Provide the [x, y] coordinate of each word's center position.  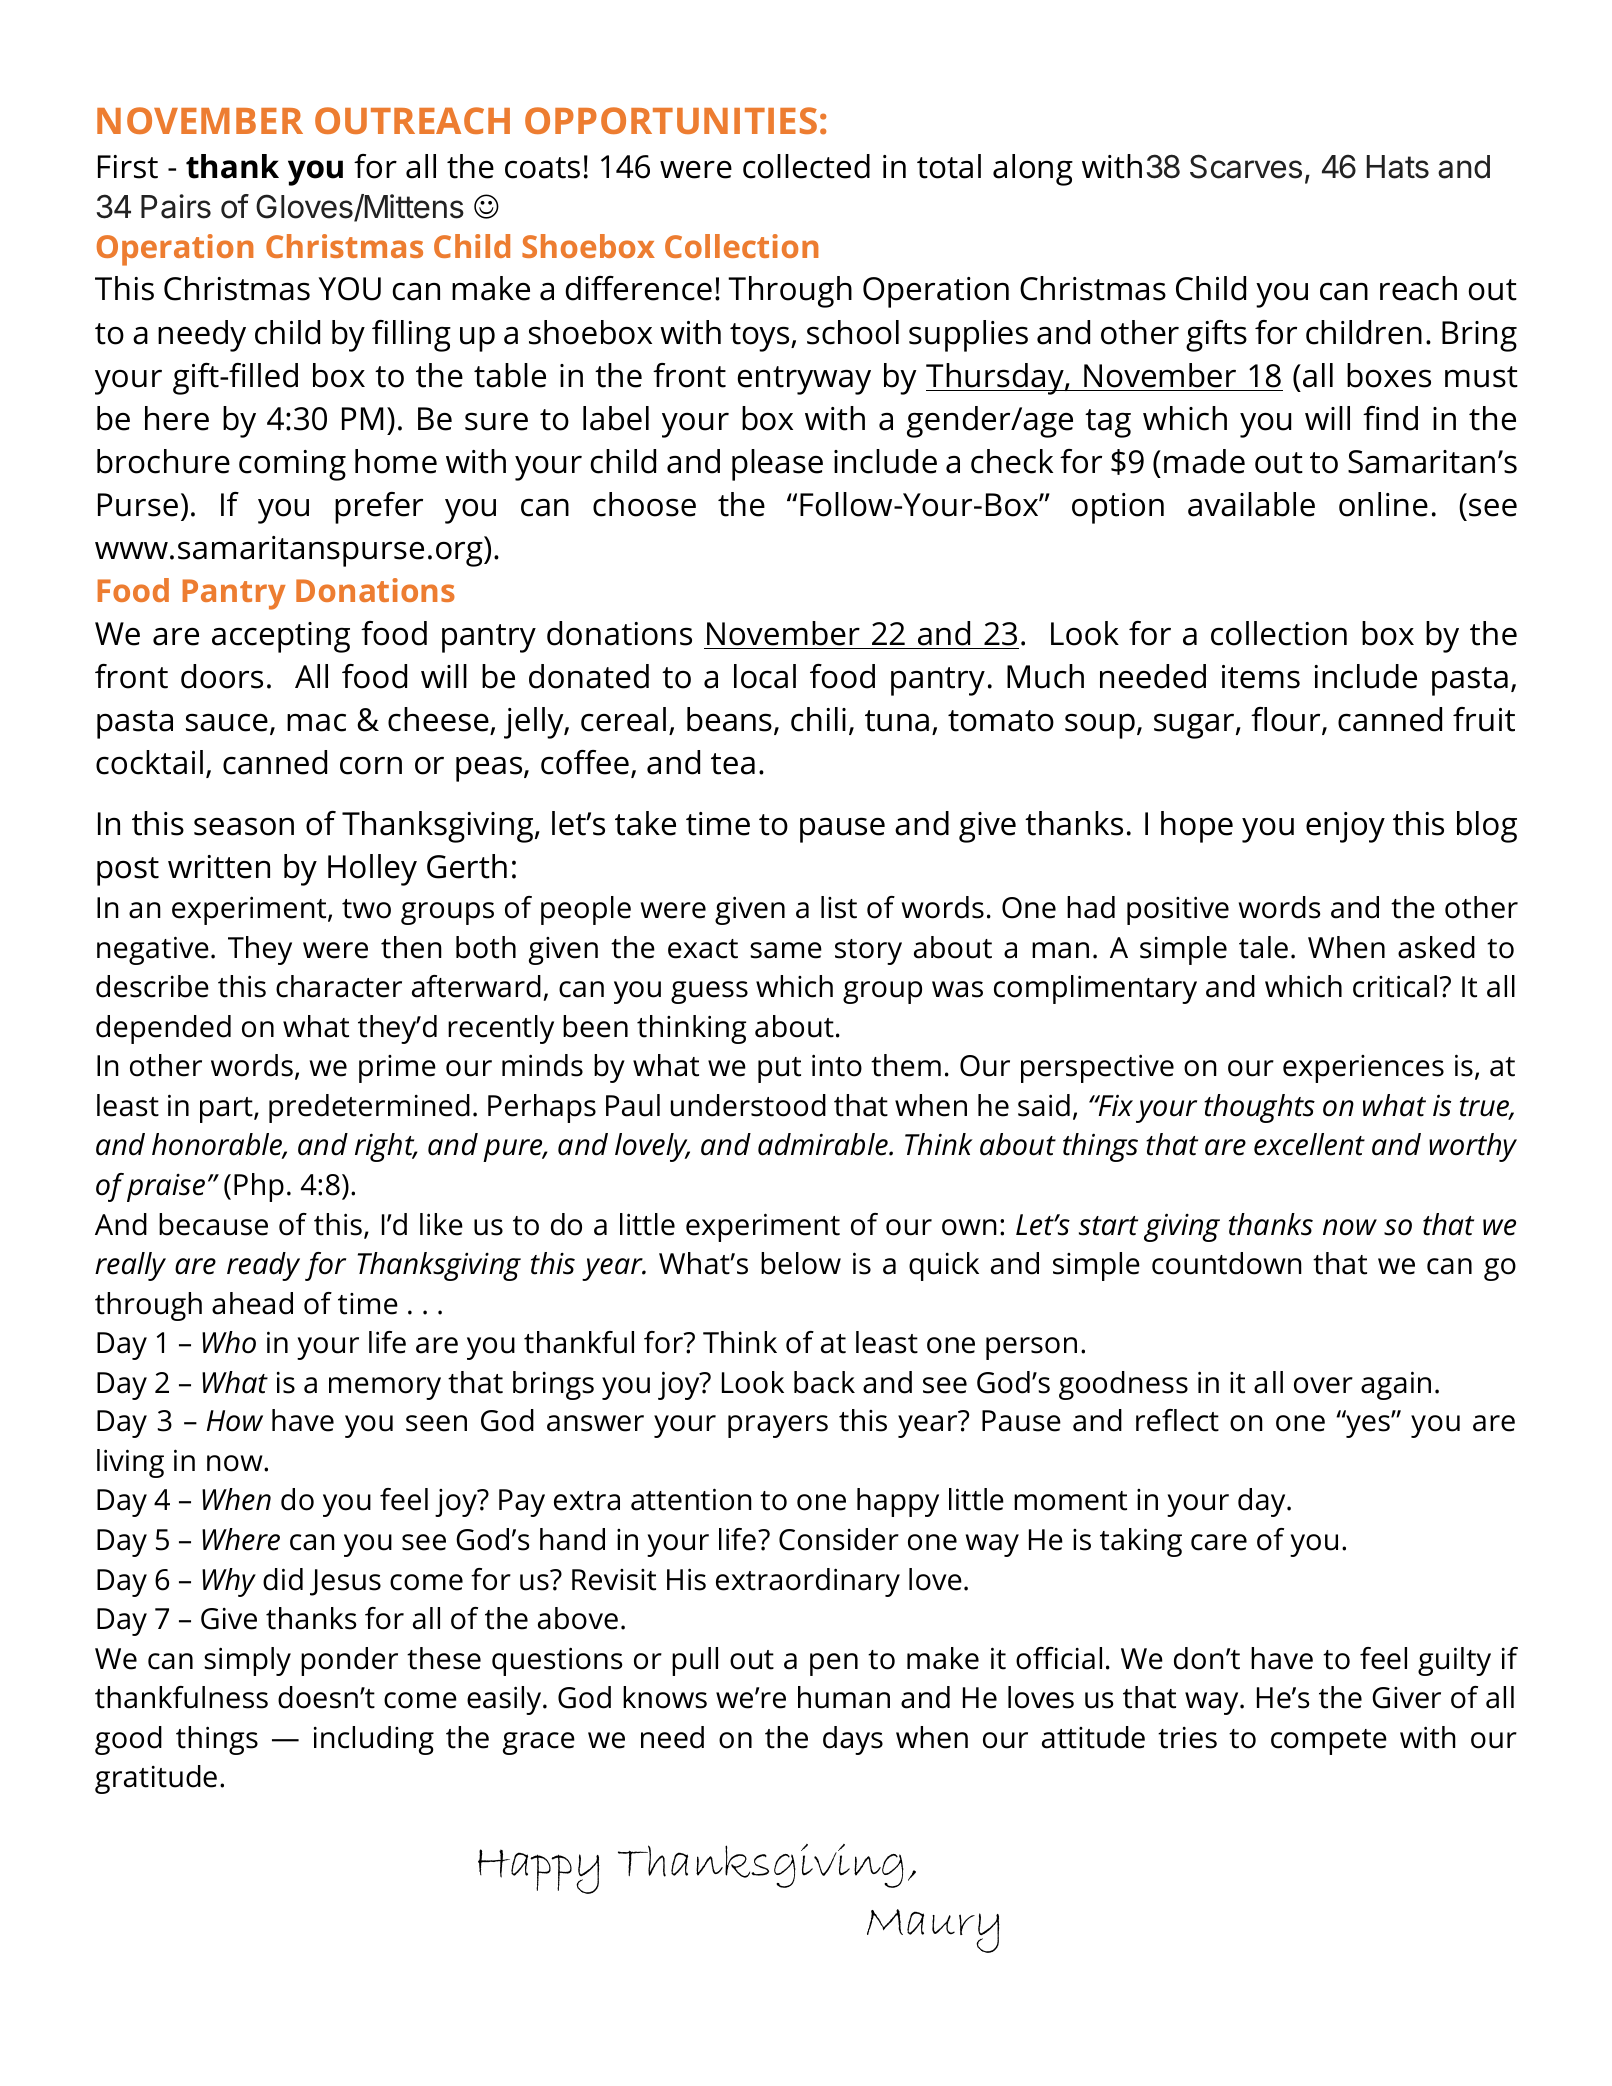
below [801, 1263]
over [1323, 1385]
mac [316, 723]
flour [1287, 721]
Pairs [176, 206]
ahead [252, 1303]
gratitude [156, 1779]
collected [806, 166]
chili [818, 719]
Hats [1398, 167]
